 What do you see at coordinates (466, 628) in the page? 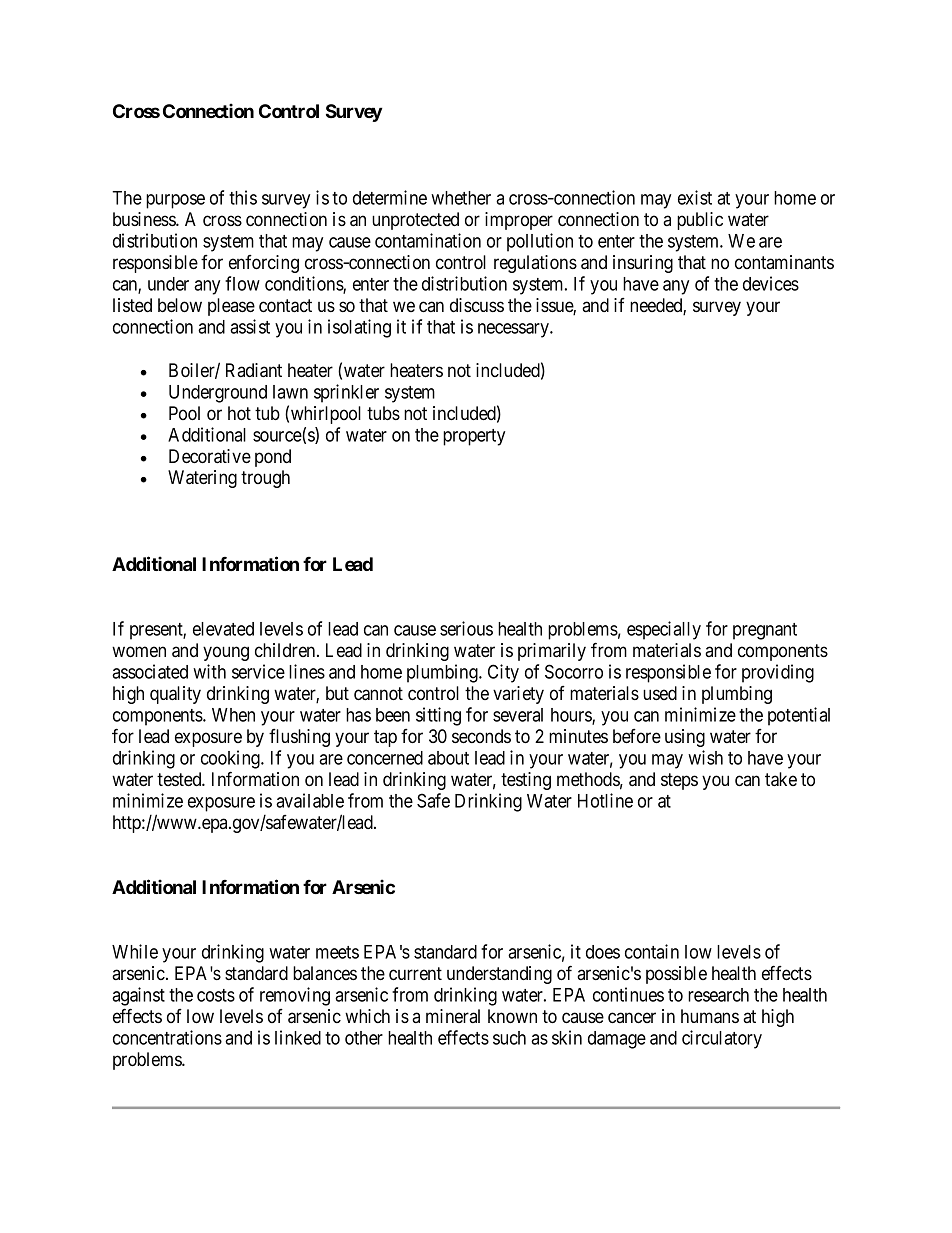
I see `serious` at bounding box center [466, 628].
